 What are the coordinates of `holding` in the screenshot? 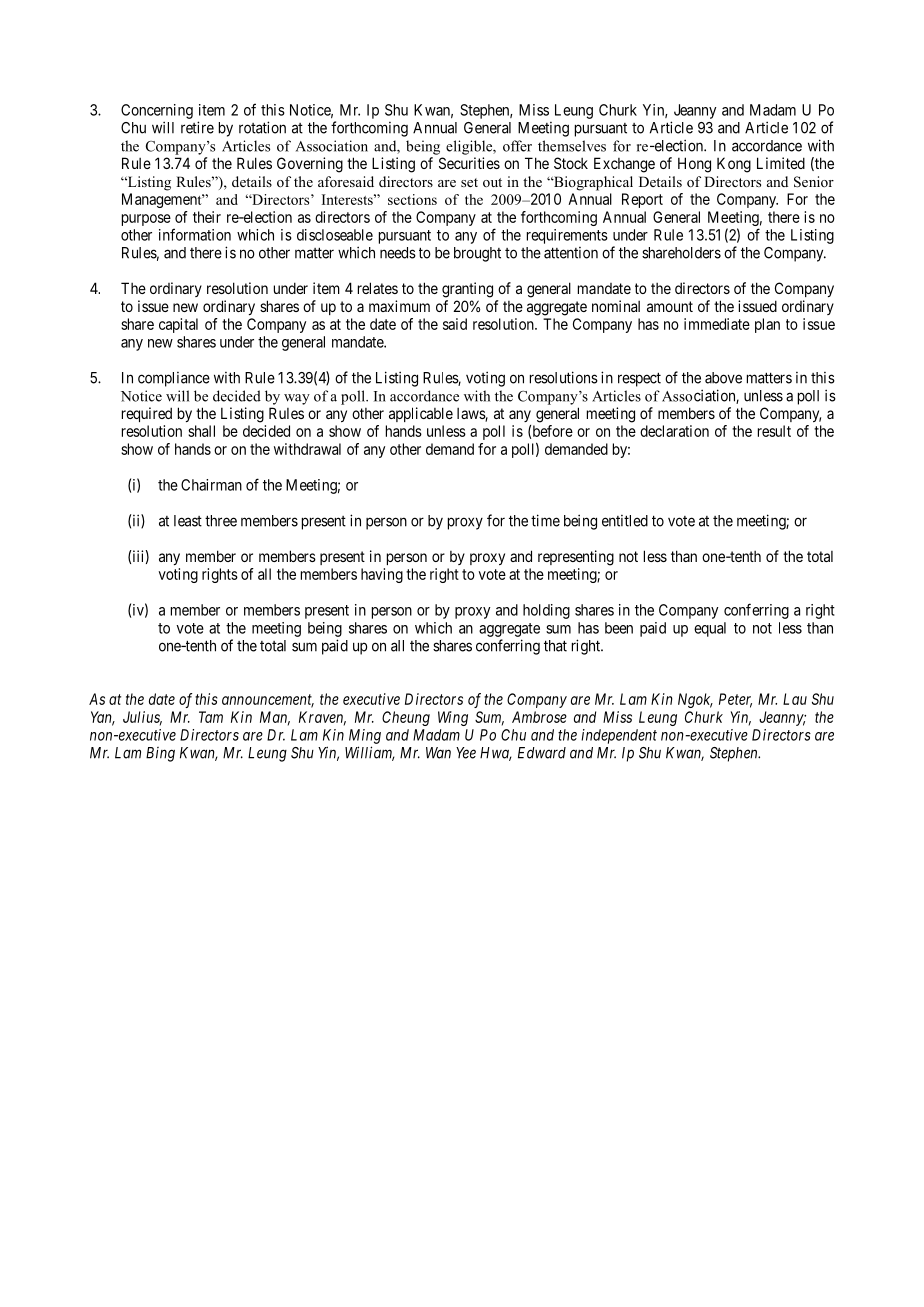 It's located at (546, 611).
